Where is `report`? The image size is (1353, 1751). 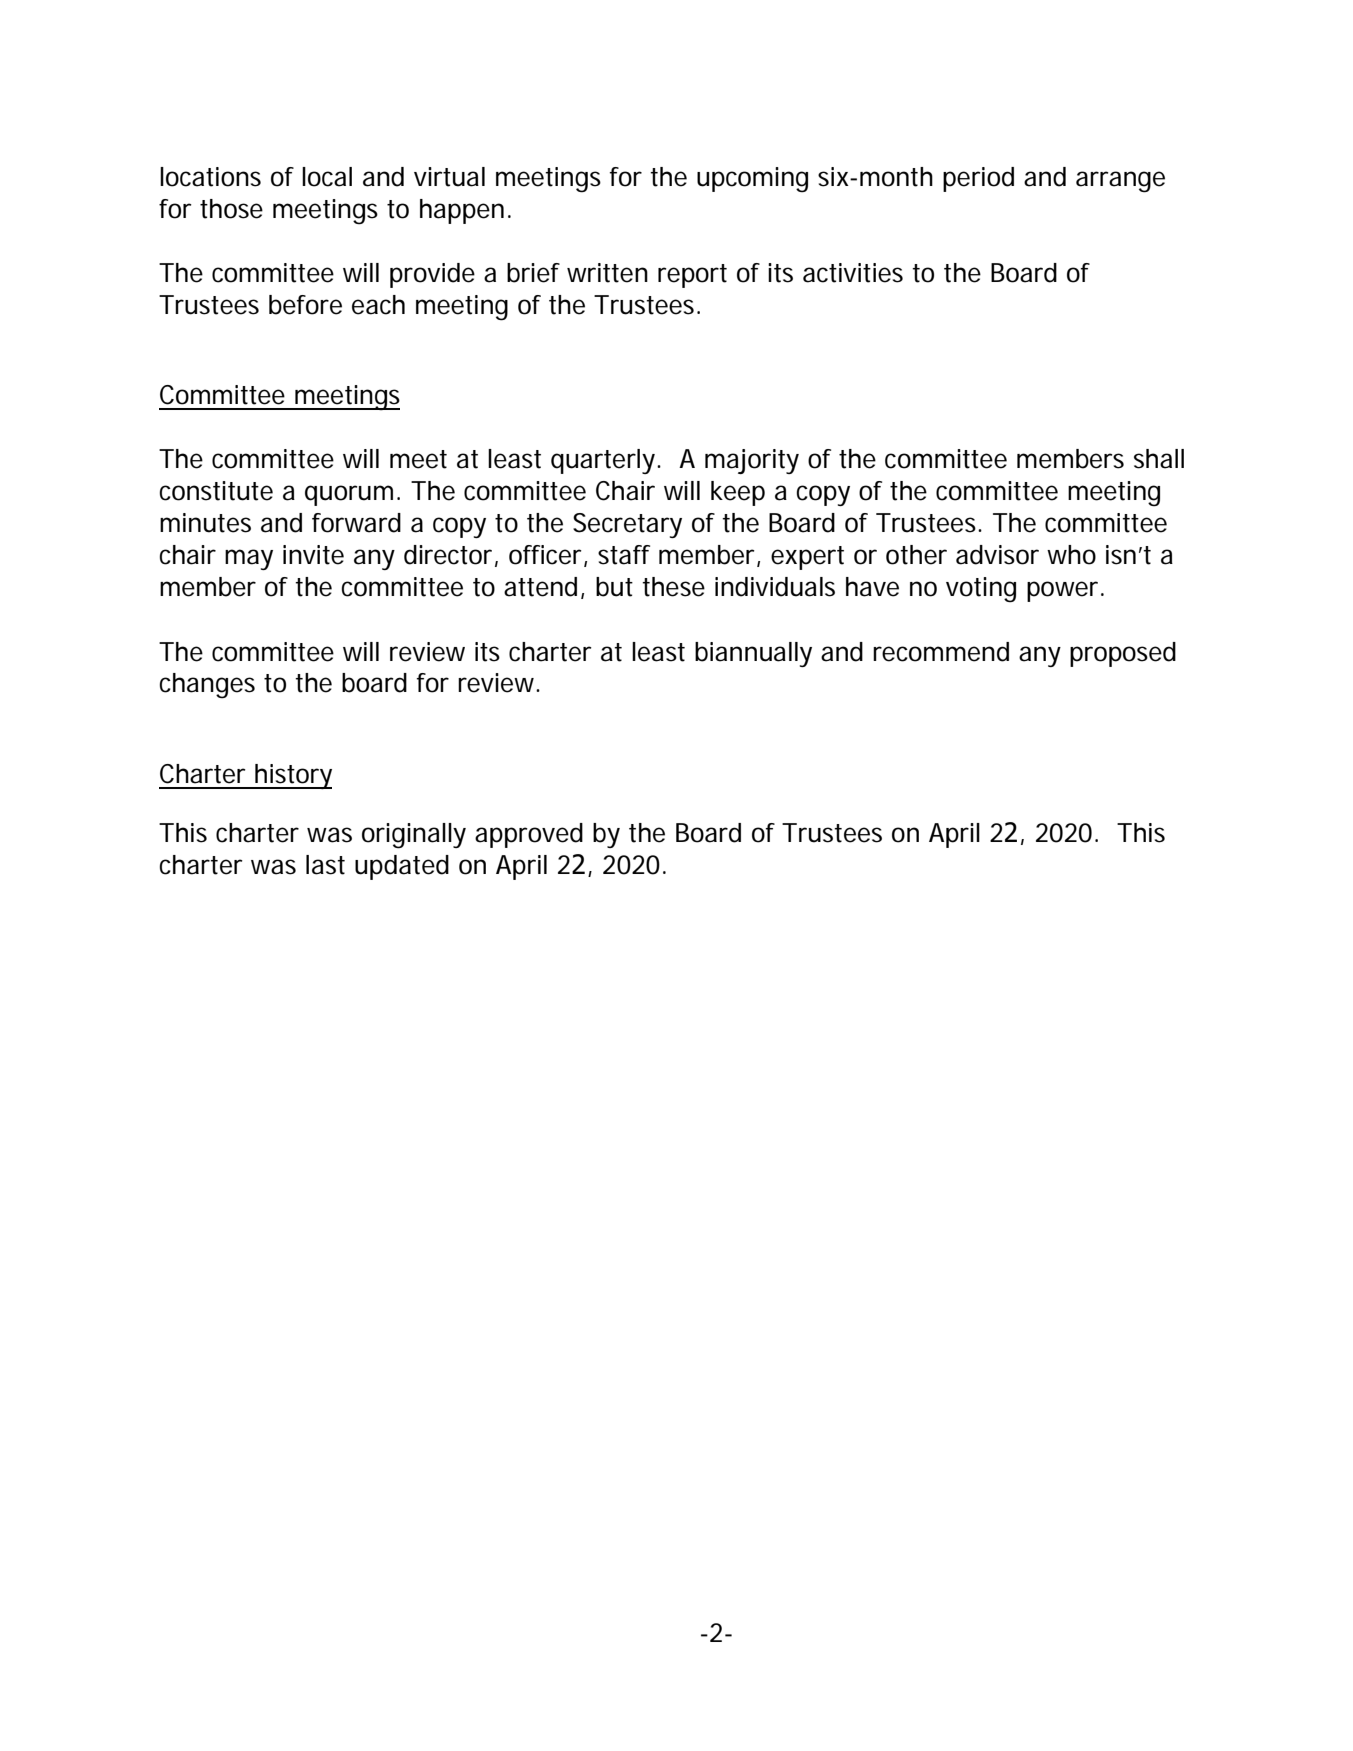
report is located at coordinates (692, 276).
